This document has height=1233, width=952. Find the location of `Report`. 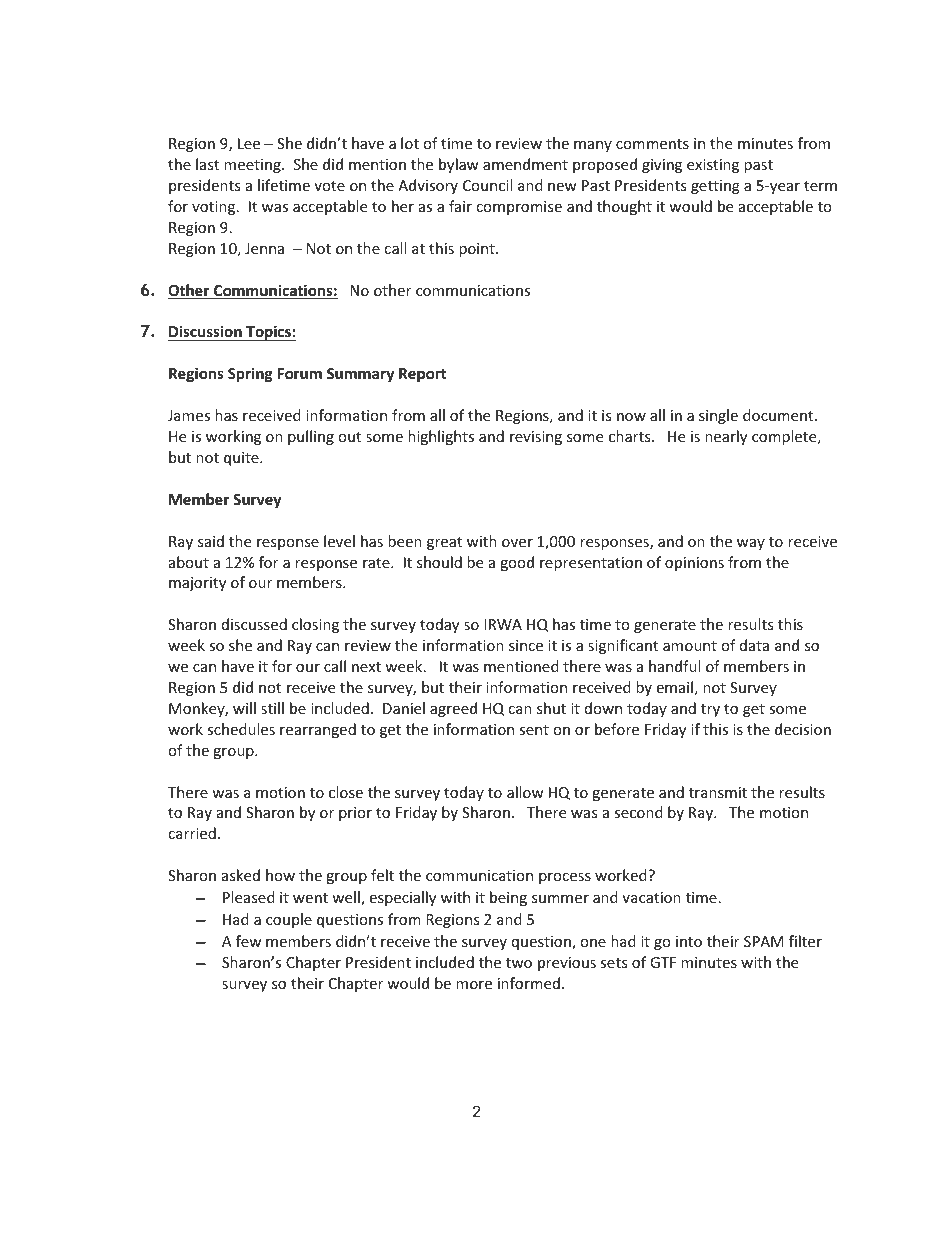

Report is located at coordinates (423, 375).
